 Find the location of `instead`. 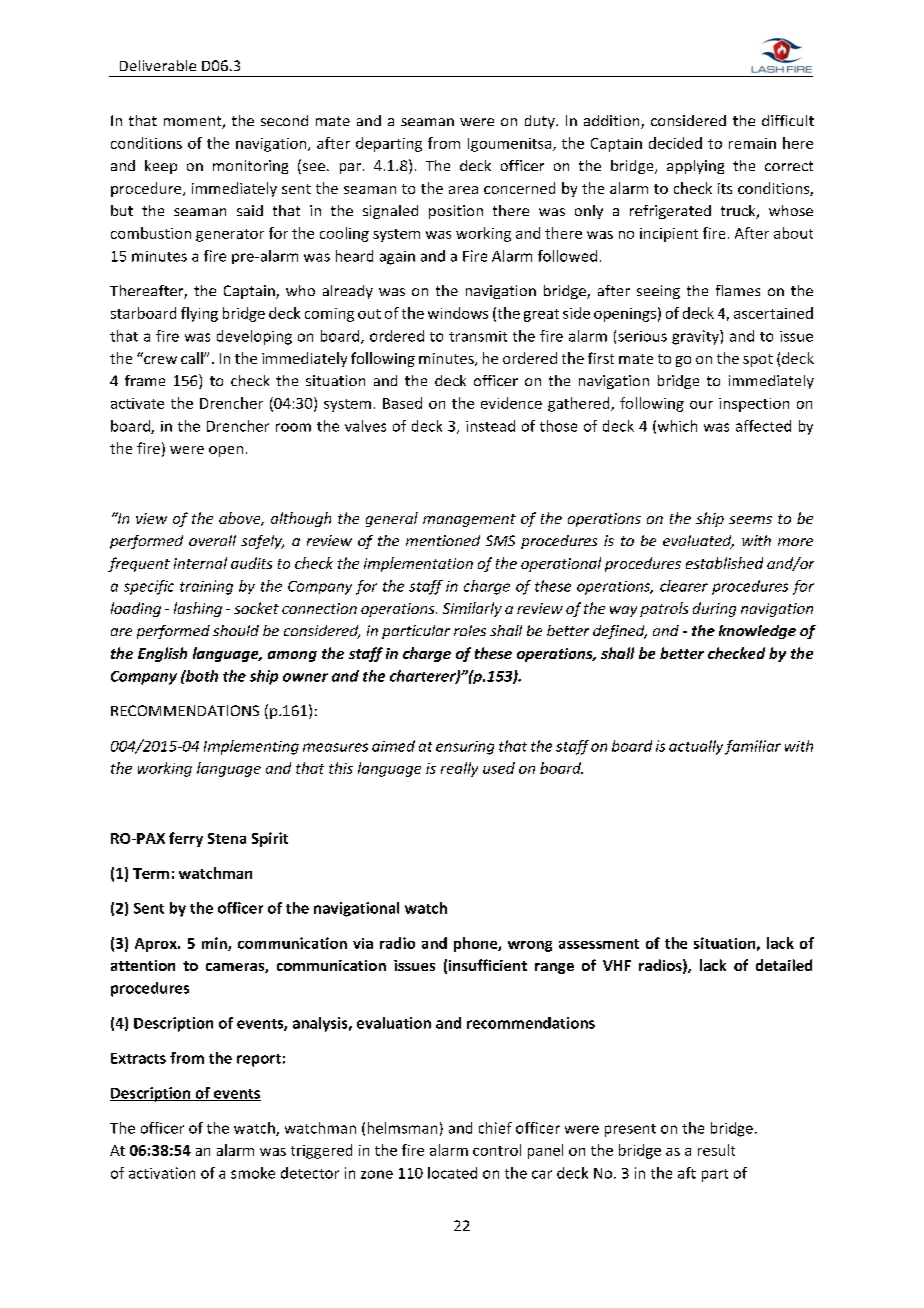

instead is located at coordinates (490, 426).
